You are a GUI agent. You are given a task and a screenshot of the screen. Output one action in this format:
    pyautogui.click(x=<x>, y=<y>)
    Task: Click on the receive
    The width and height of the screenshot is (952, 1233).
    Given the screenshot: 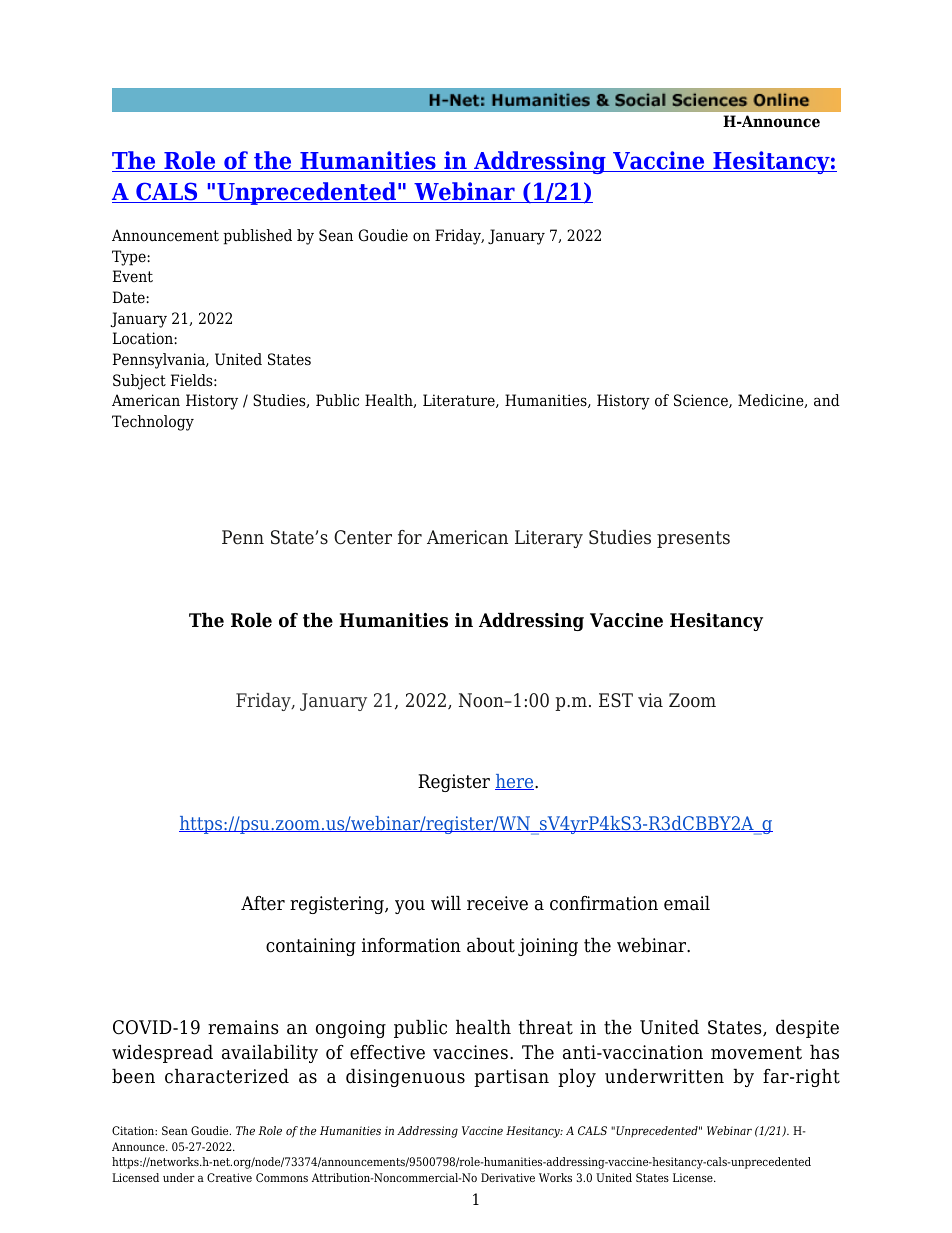 What is the action you would take?
    pyautogui.click(x=497, y=903)
